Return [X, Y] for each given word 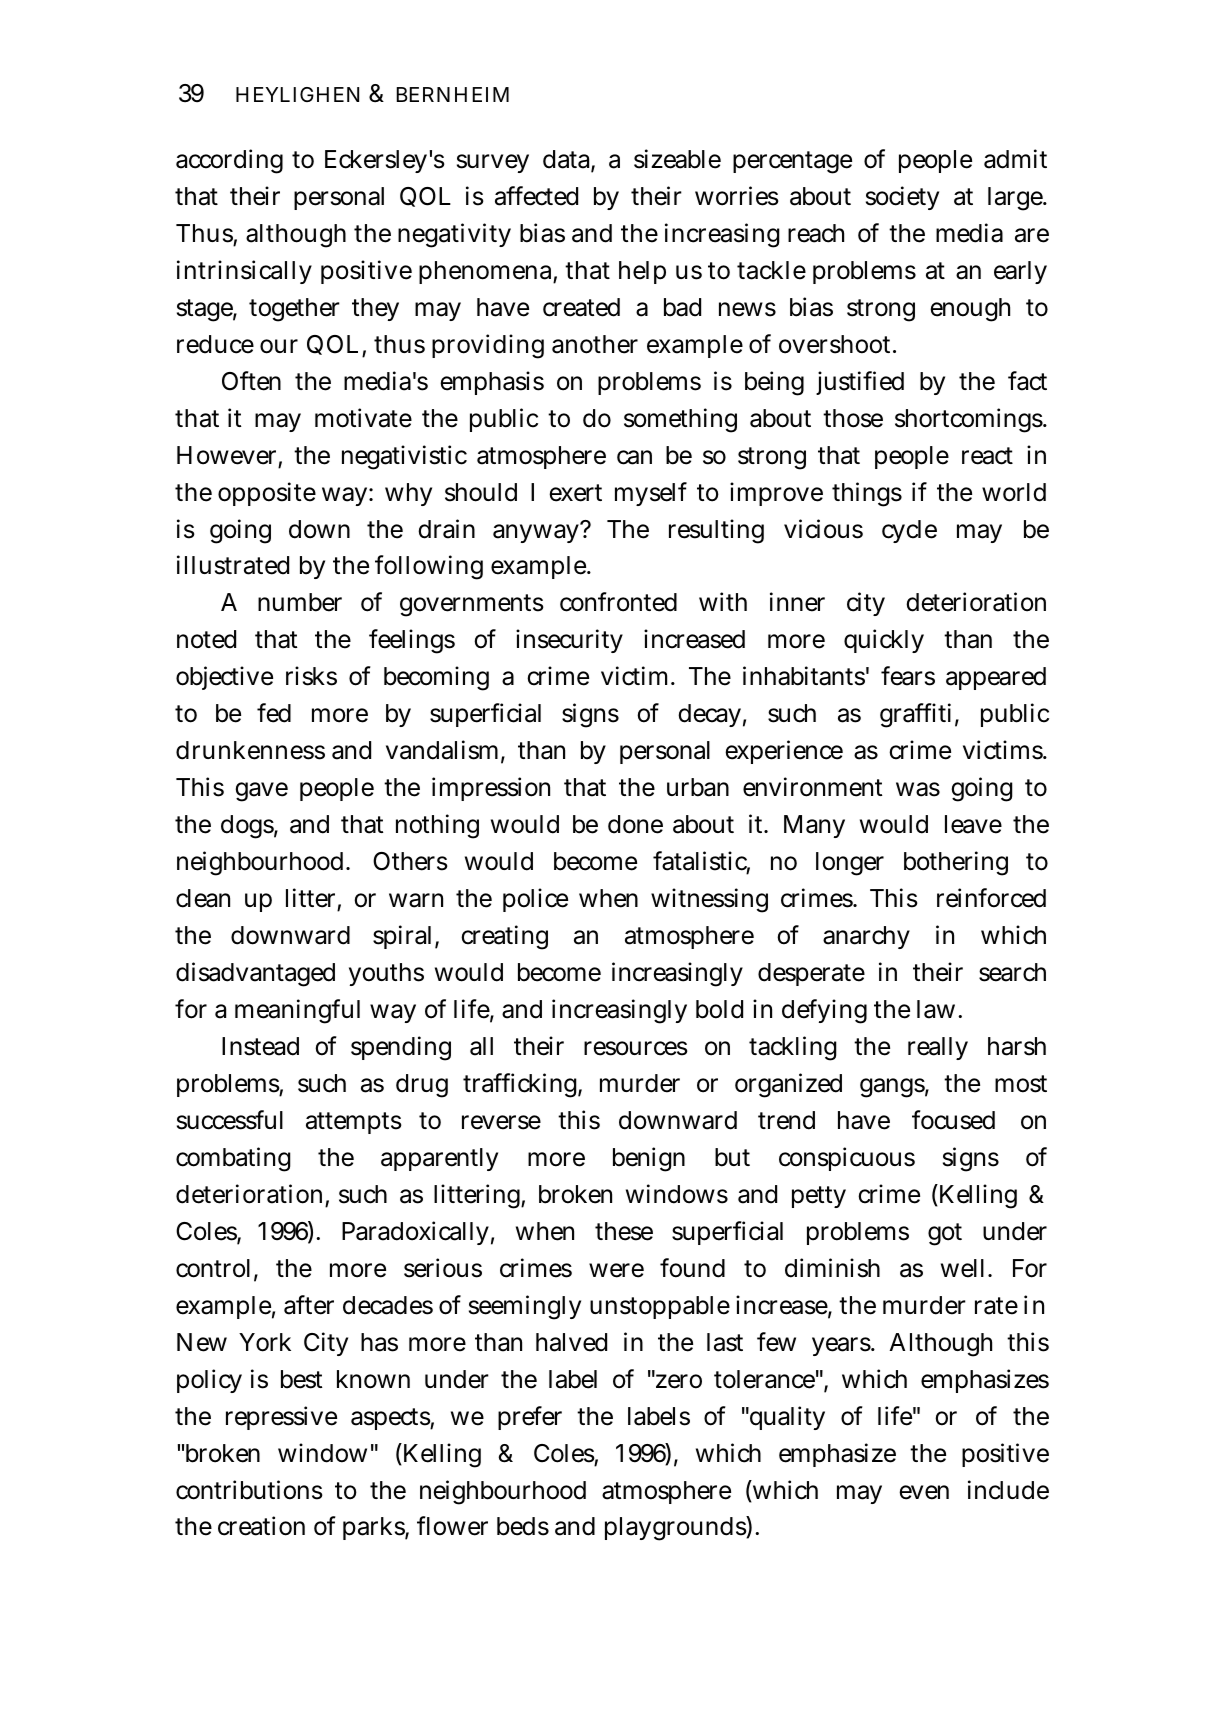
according [229, 161]
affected [536, 196]
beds [523, 1526]
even [924, 1492]
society [902, 198]
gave [261, 792]
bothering [956, 863]
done [635, 824]
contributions [249, 1490]
